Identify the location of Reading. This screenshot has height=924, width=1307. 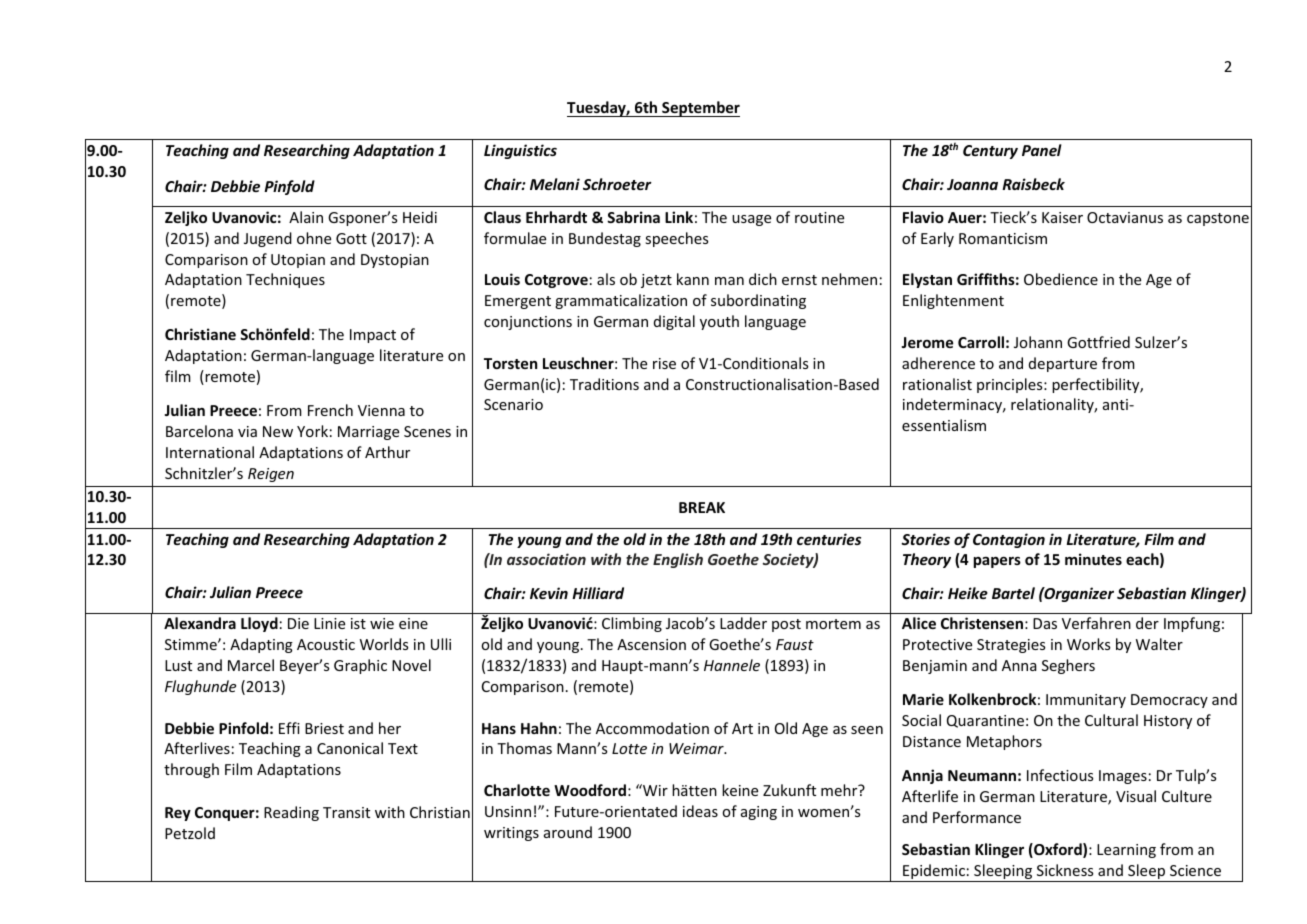
(291, 813).
